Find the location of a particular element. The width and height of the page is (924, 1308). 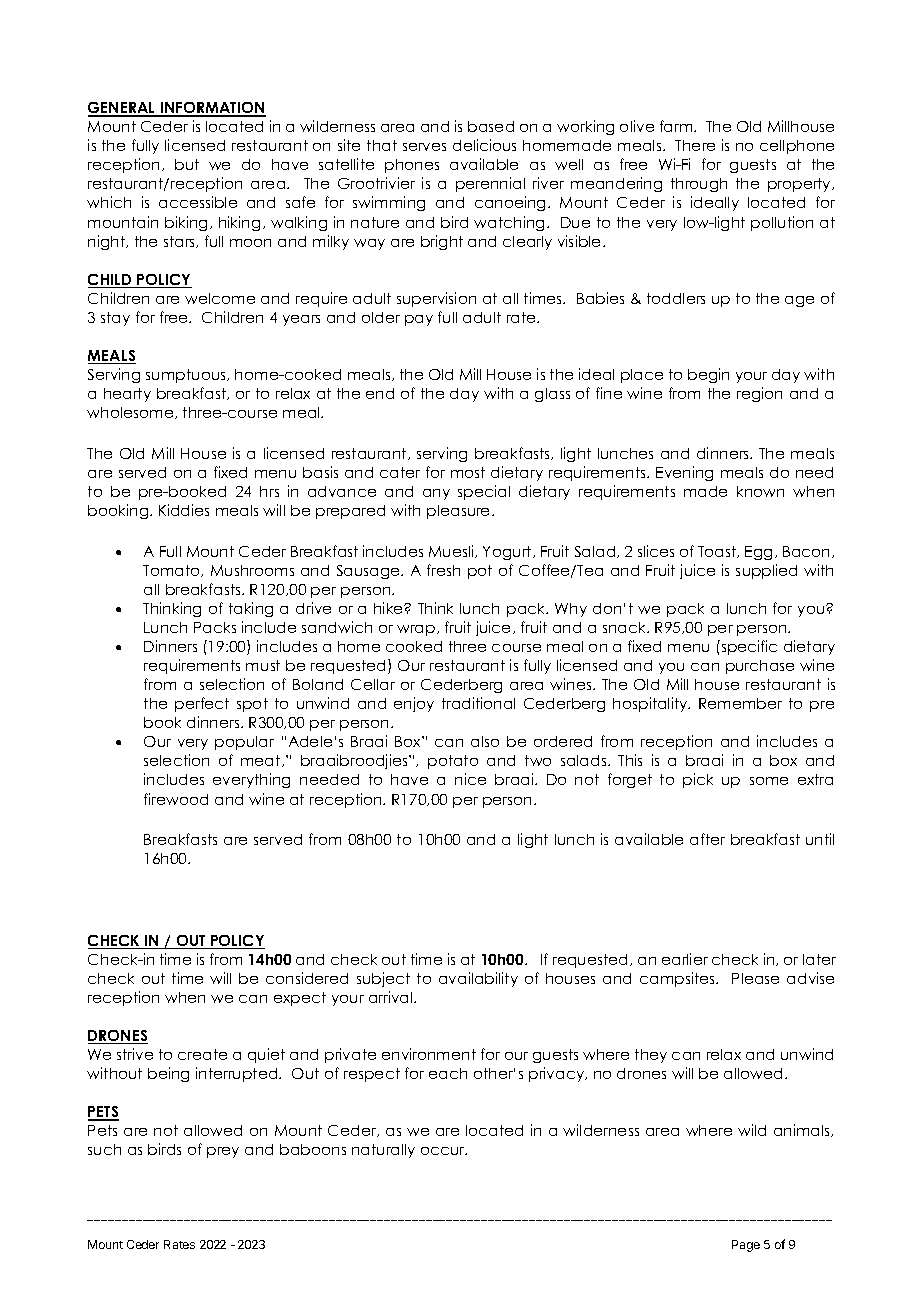

occur is located at coordinates (444, 1151).
